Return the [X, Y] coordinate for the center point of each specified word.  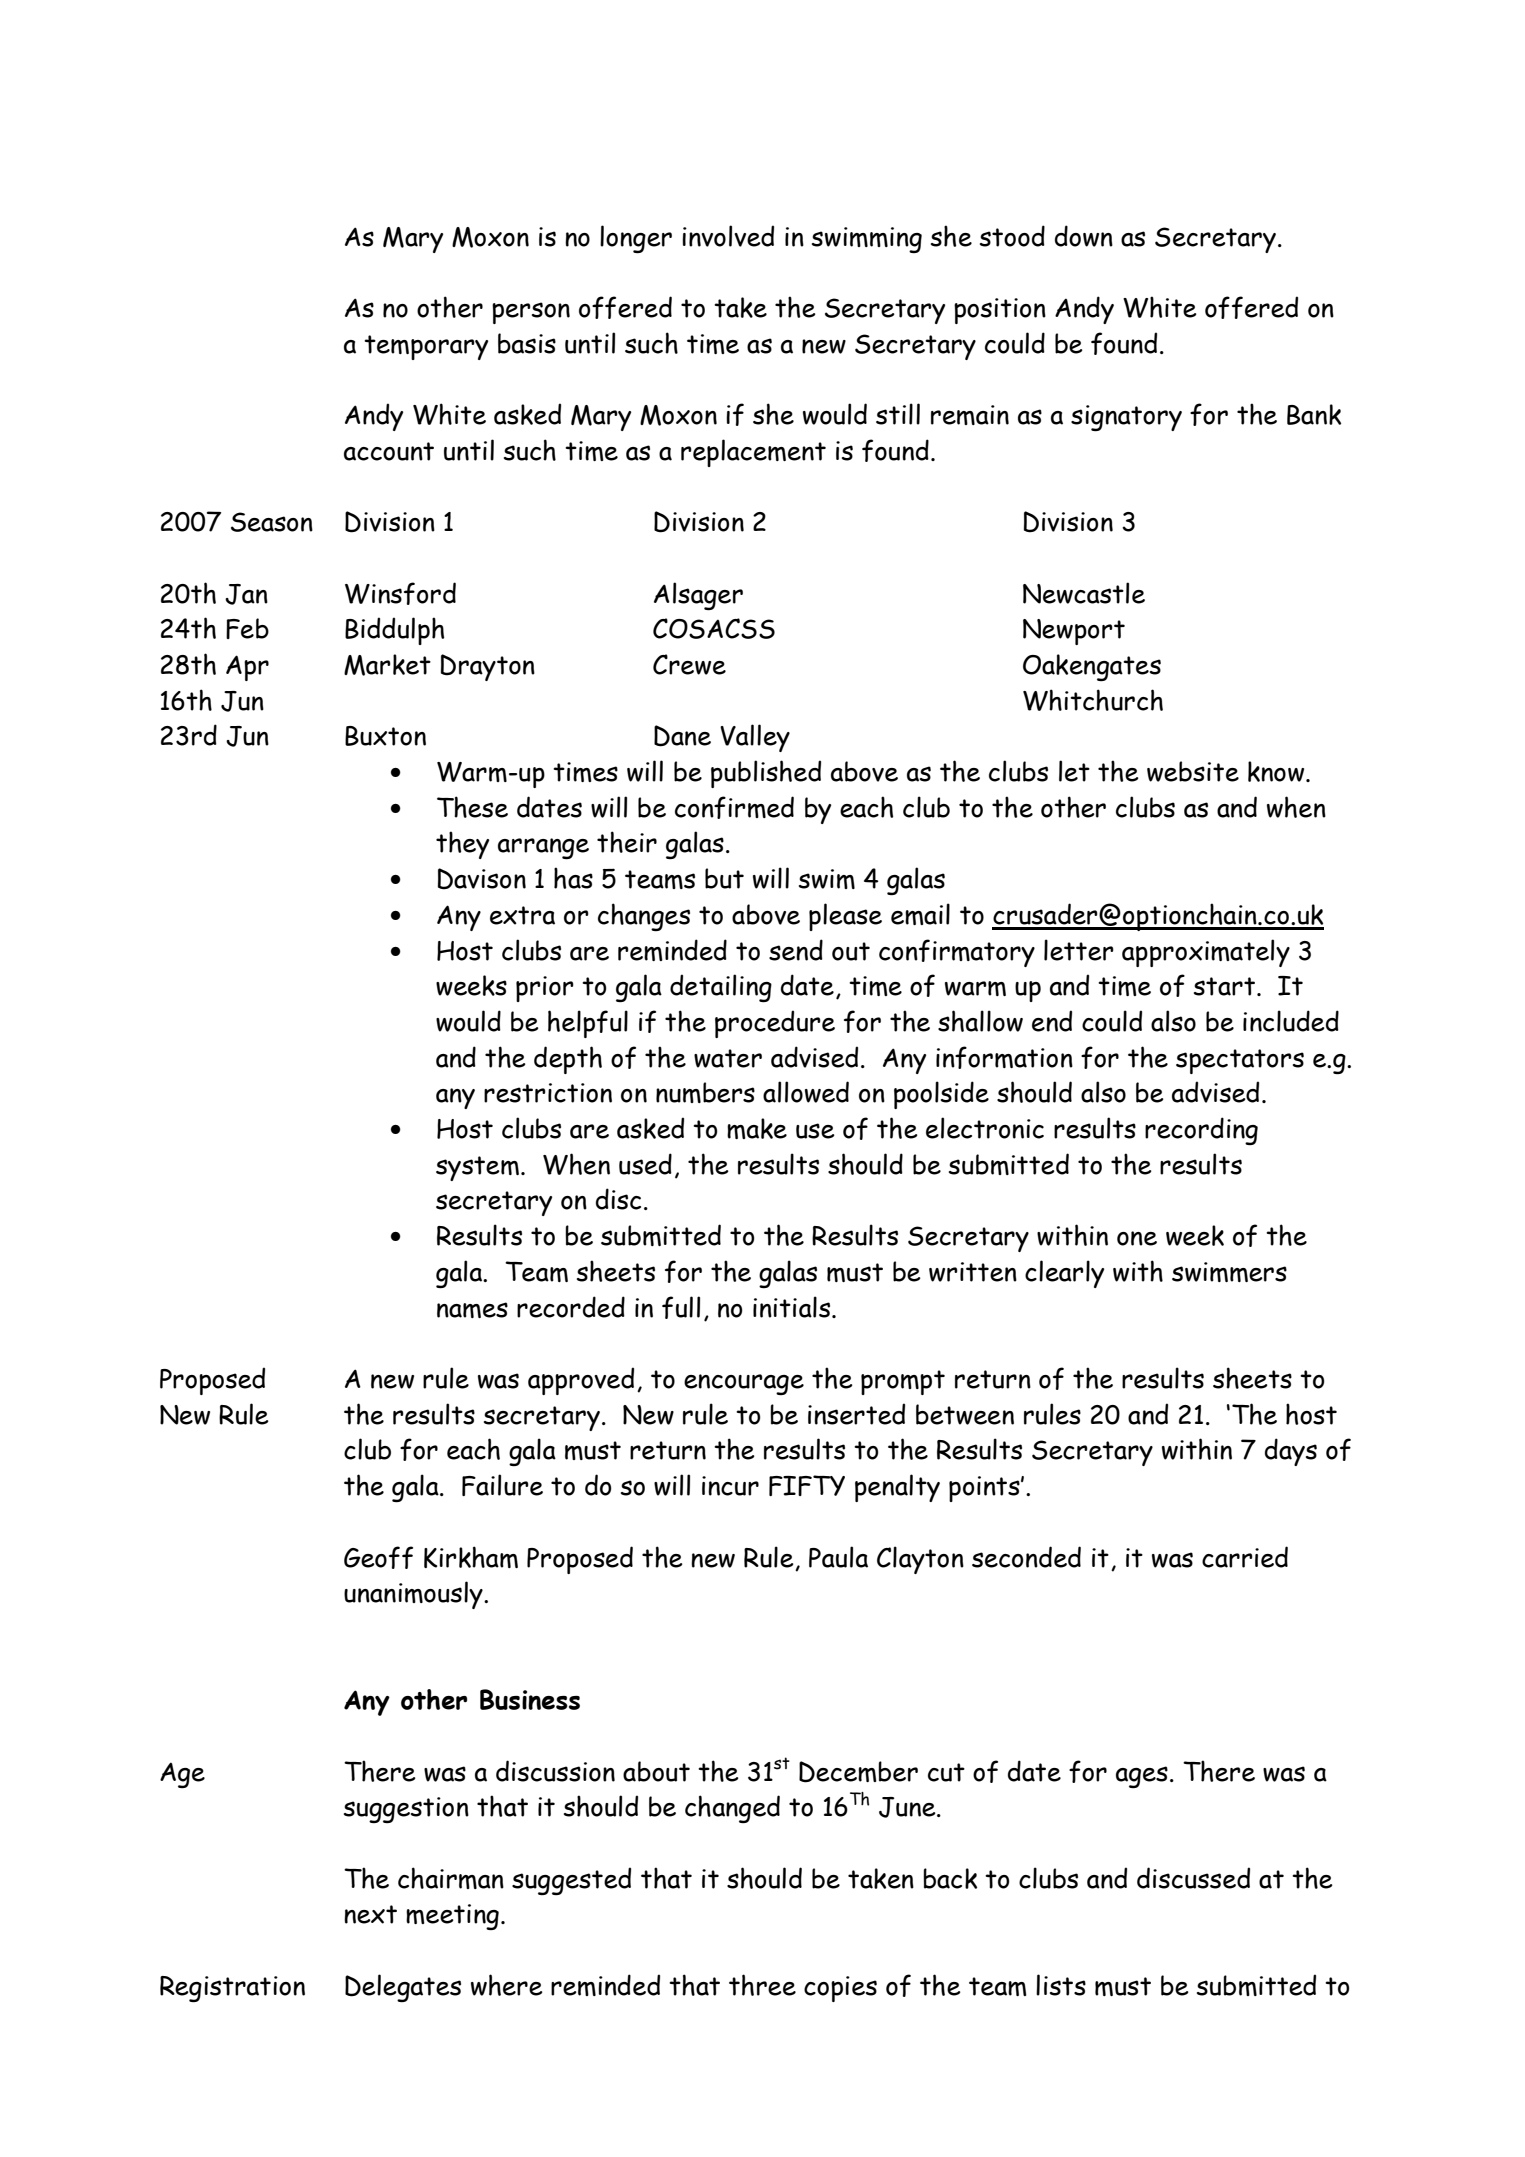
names [472, 1310]
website [1193, 771]
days [1291, 1452]
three [762, 1985]
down [1084, 236]
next [370, 1914]
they [462, 845]
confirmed [734, 807]
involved [728, 236]
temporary [426, 347]
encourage [744, 1384]
